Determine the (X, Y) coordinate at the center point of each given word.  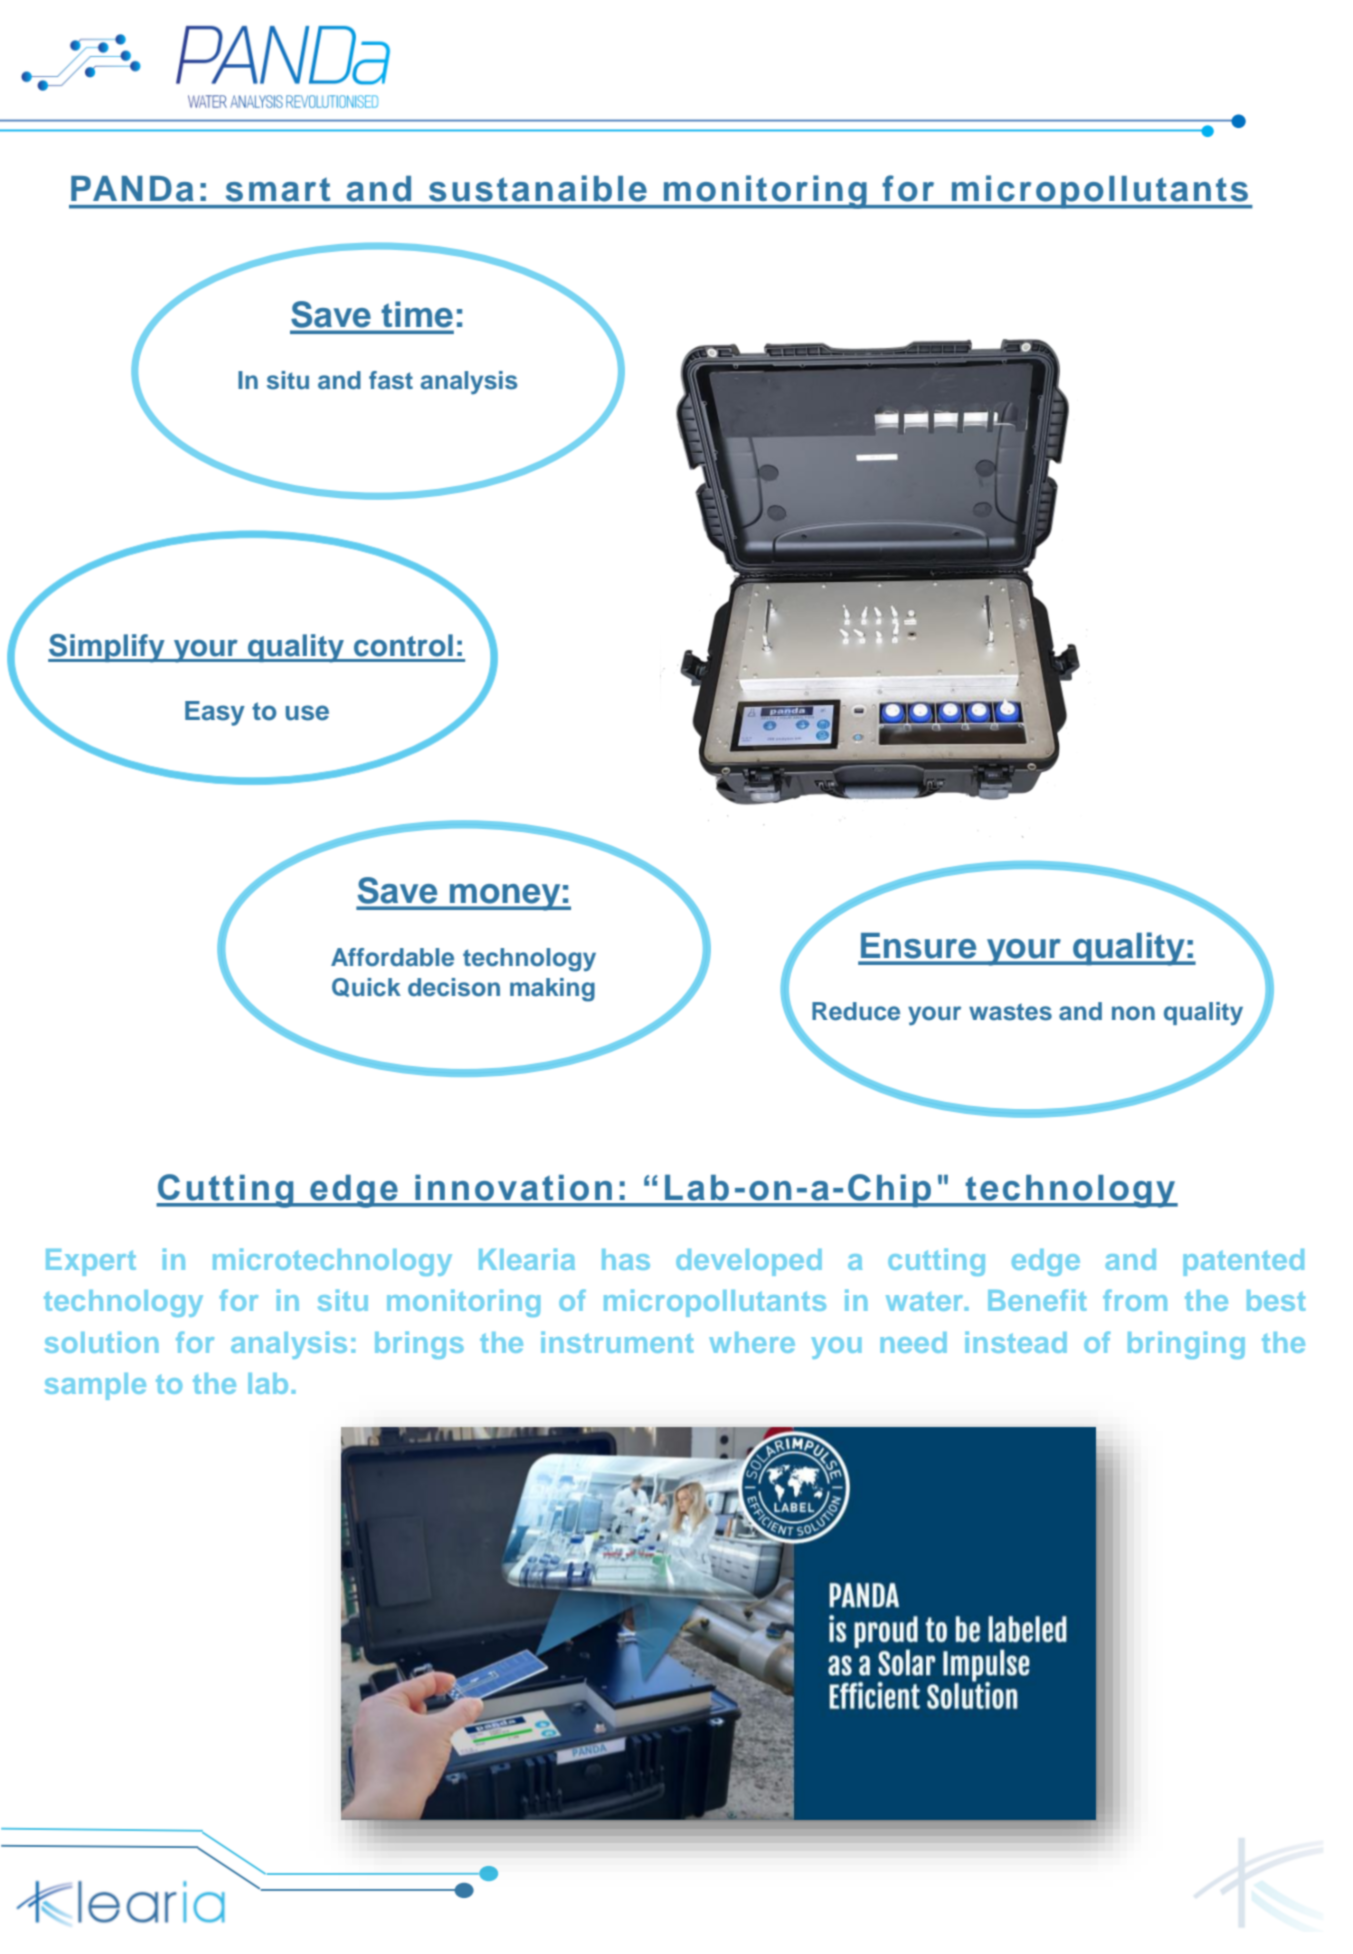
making (552, 990)
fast (391, 380)
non (1133, 1013)
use (307, 713)
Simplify (107, 648)
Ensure (918, 945)
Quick (366, 987)
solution (101, 1342)
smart (278, 190)
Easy (215, 713)
